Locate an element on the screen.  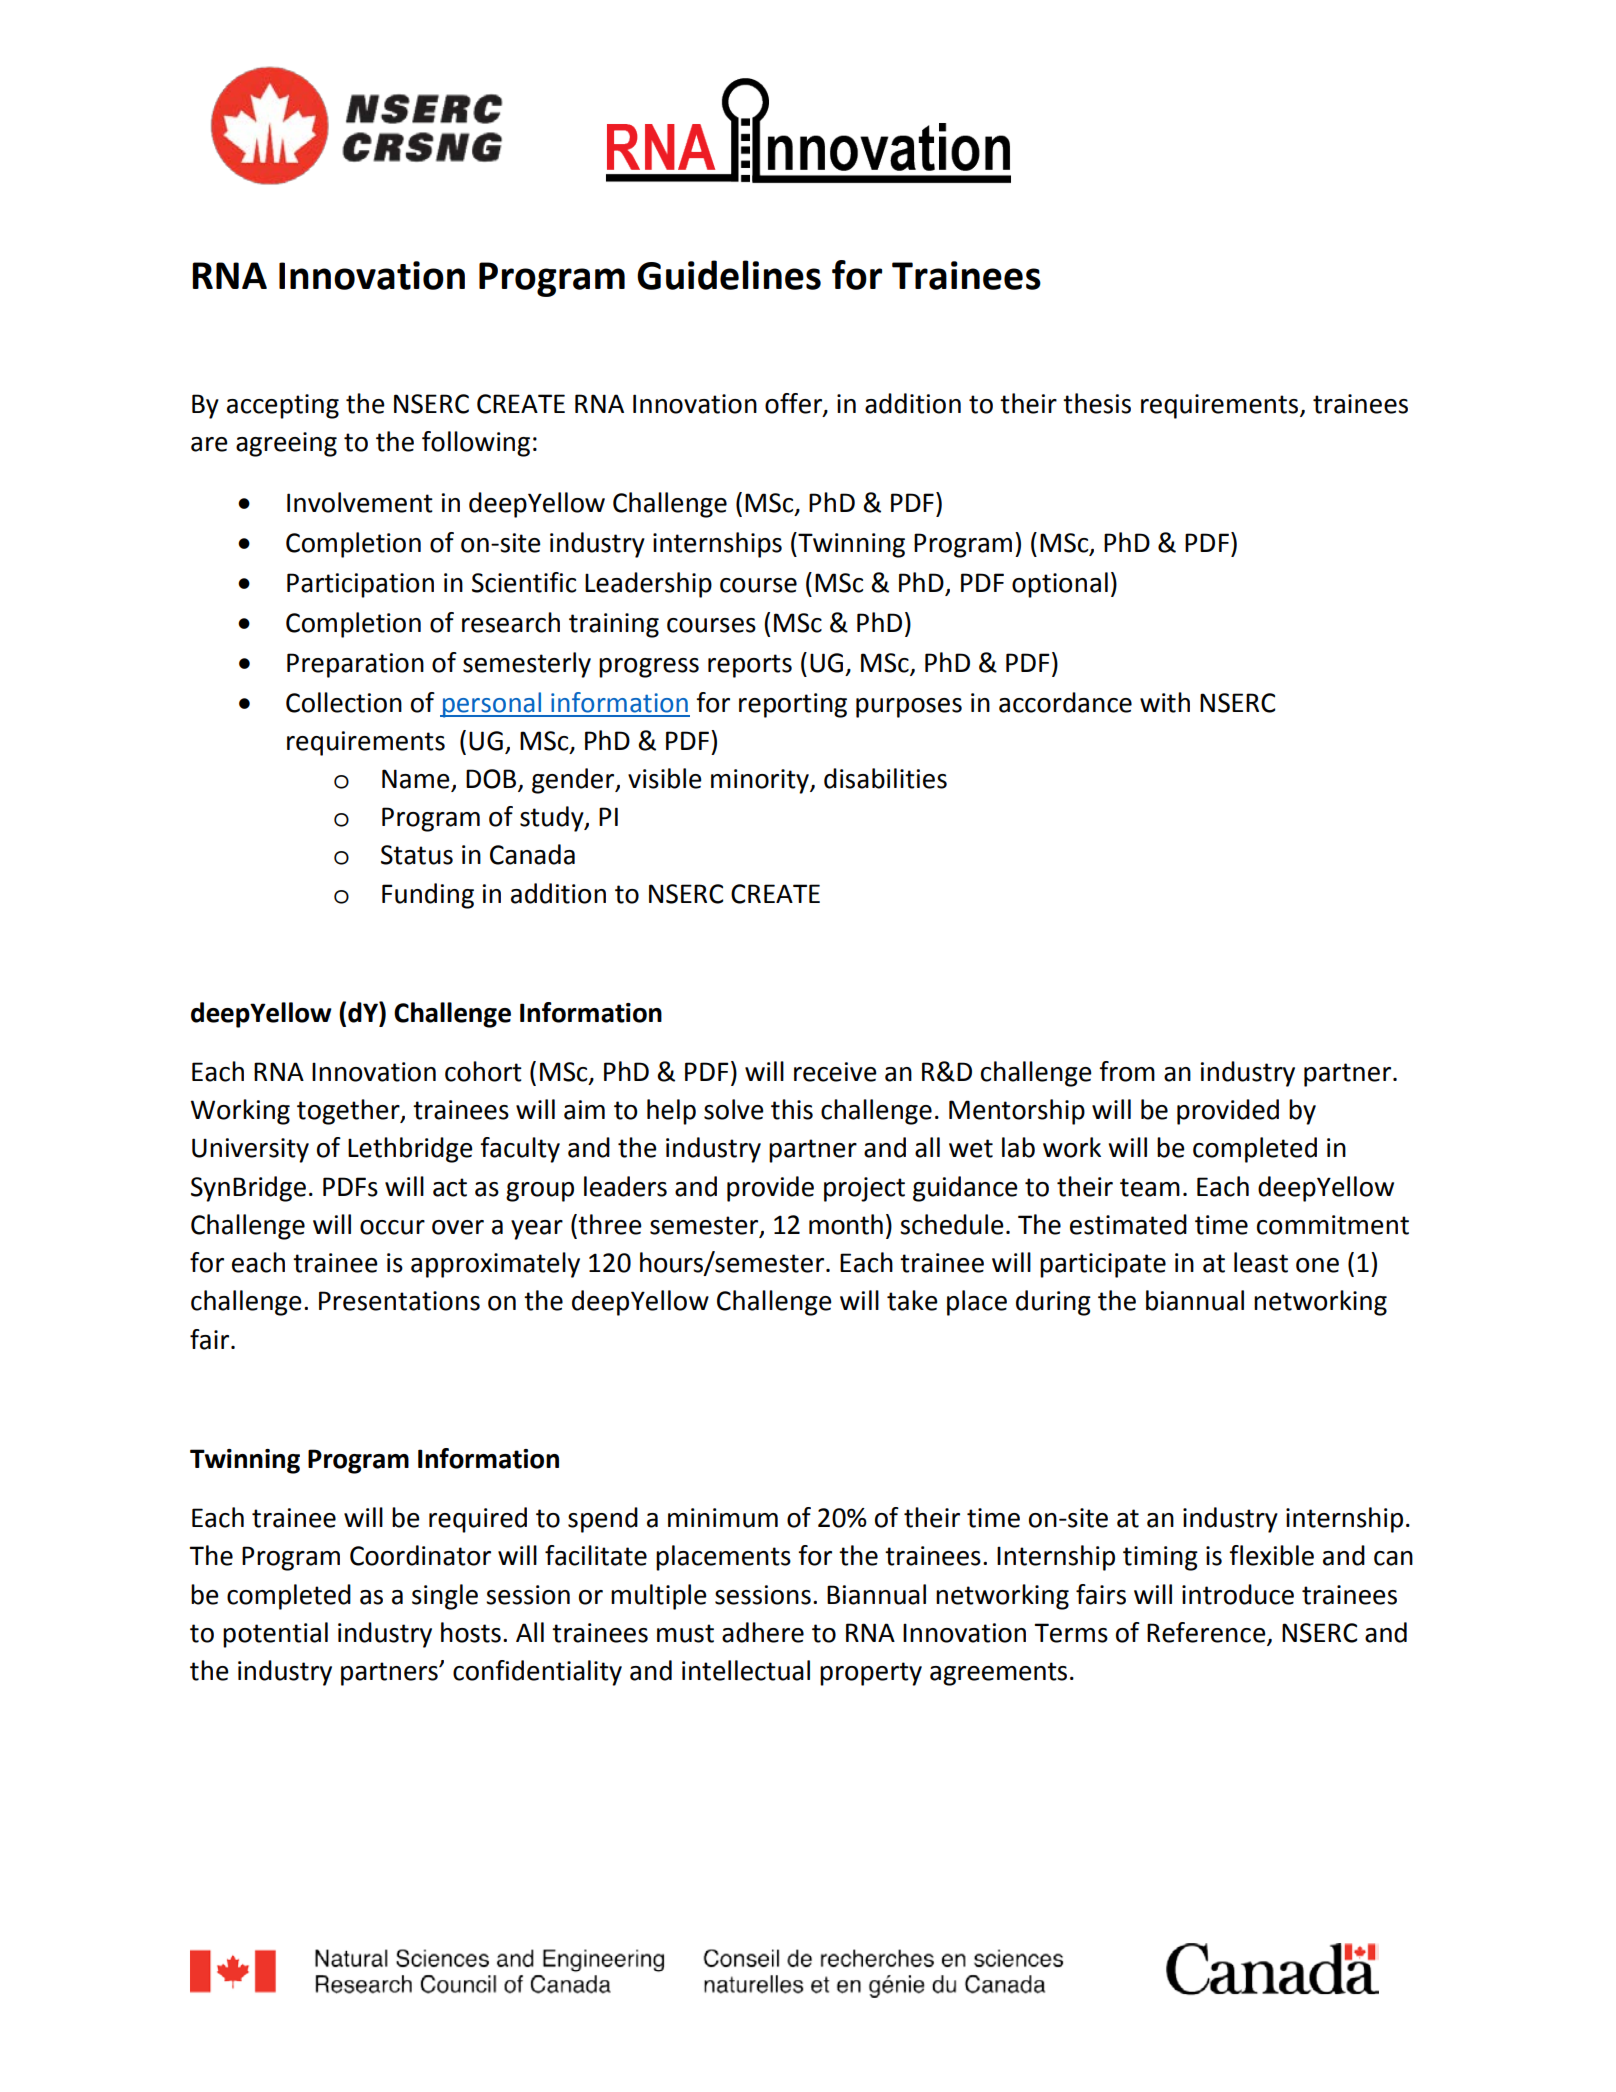
accepting is located at coordinates (283, 406).
